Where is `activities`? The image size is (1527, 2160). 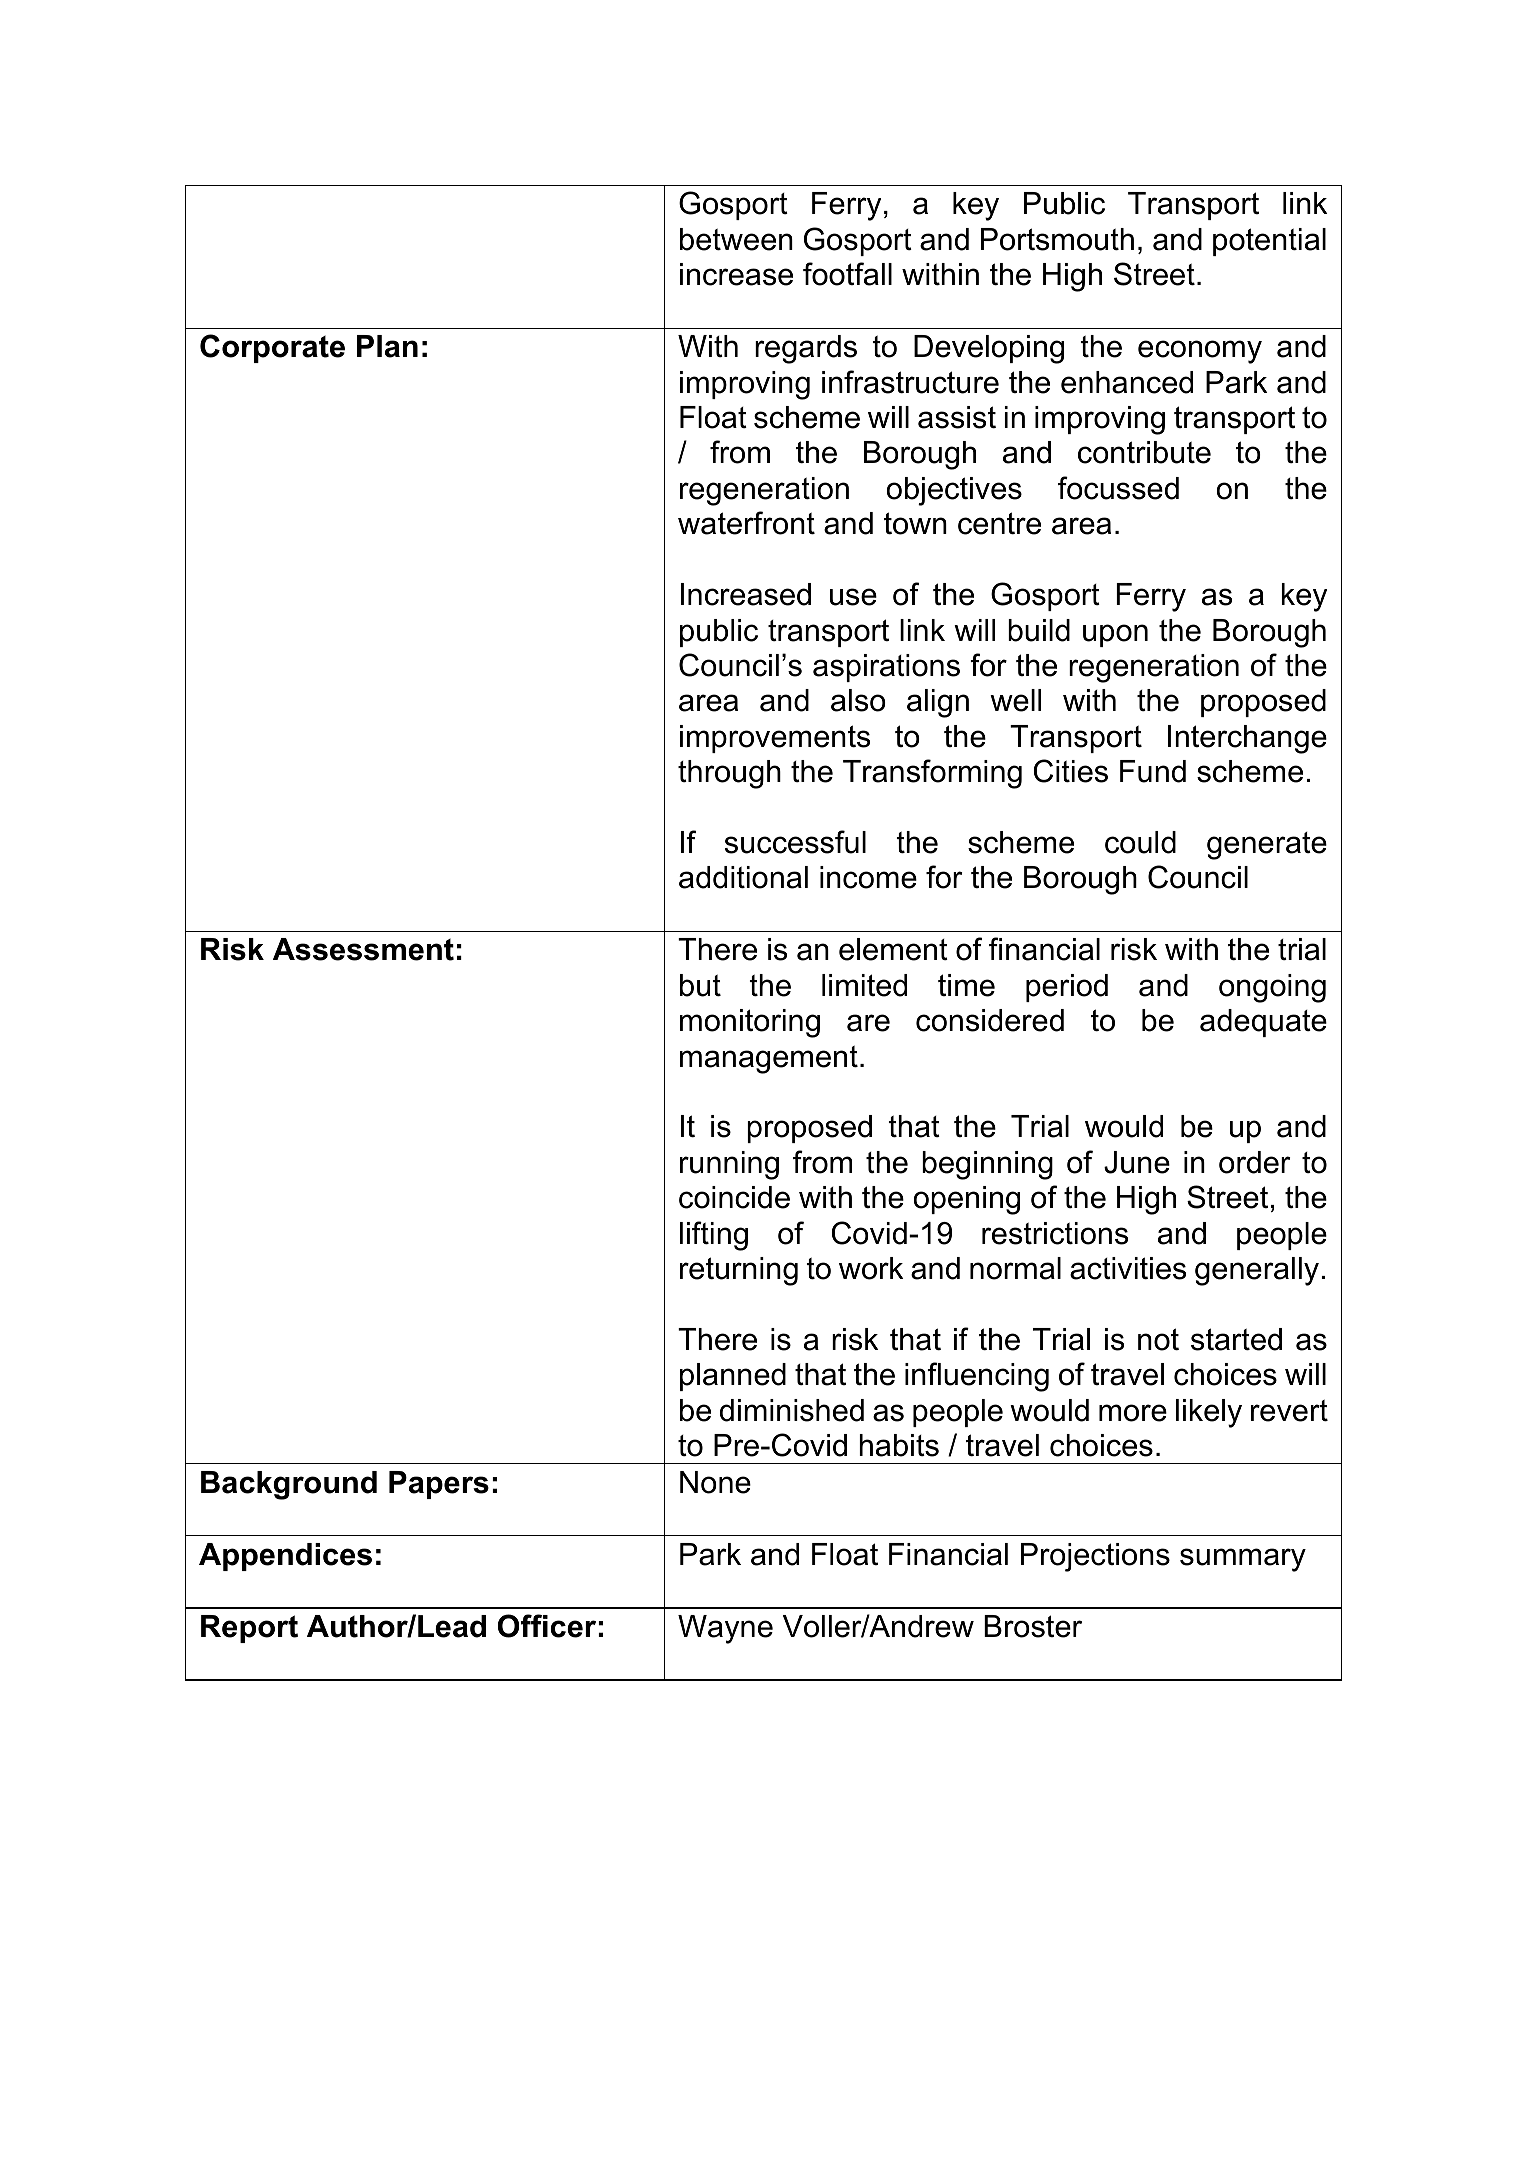
activities is located at coordinates (1128, 1268).
